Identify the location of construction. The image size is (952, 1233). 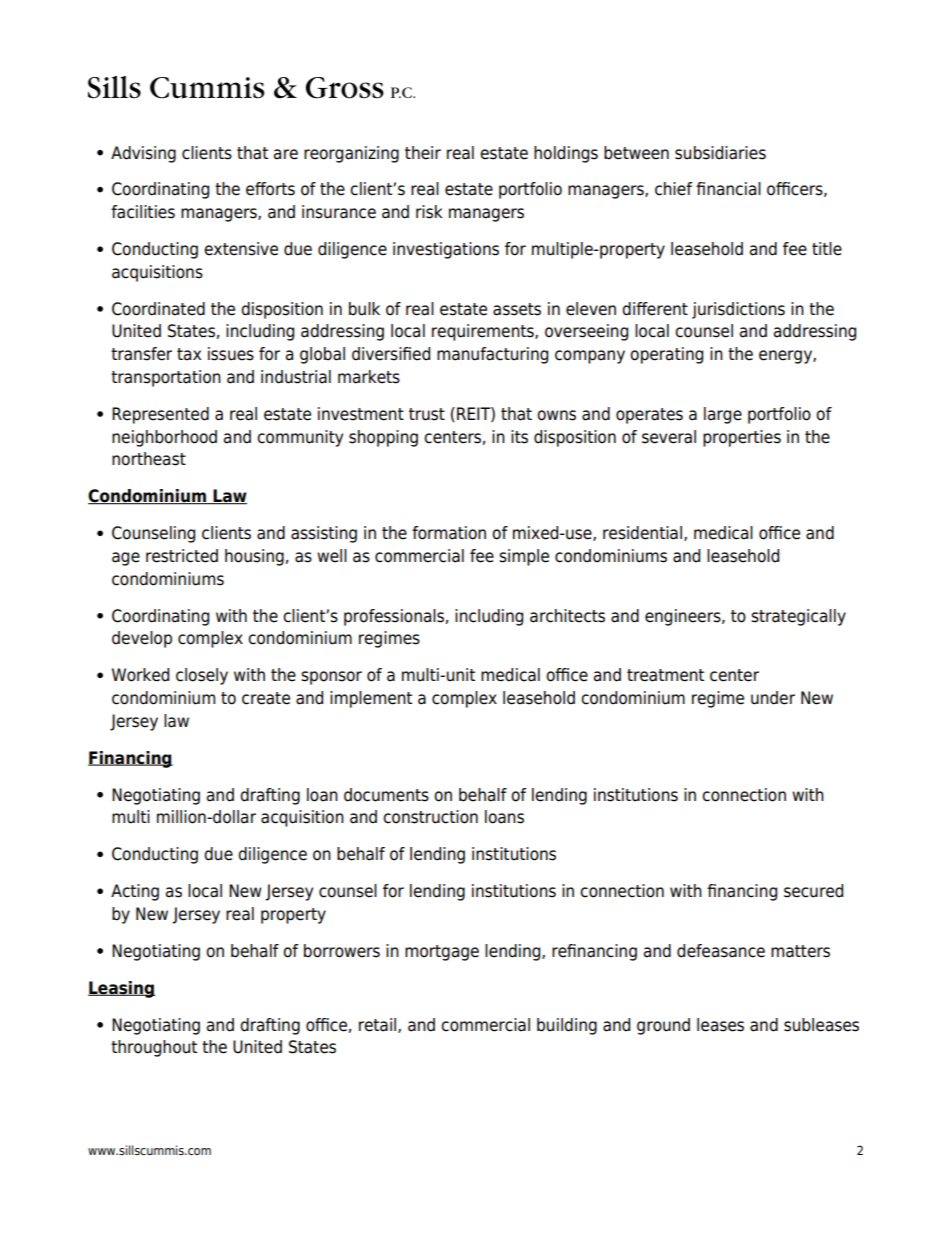
(430, 817).
